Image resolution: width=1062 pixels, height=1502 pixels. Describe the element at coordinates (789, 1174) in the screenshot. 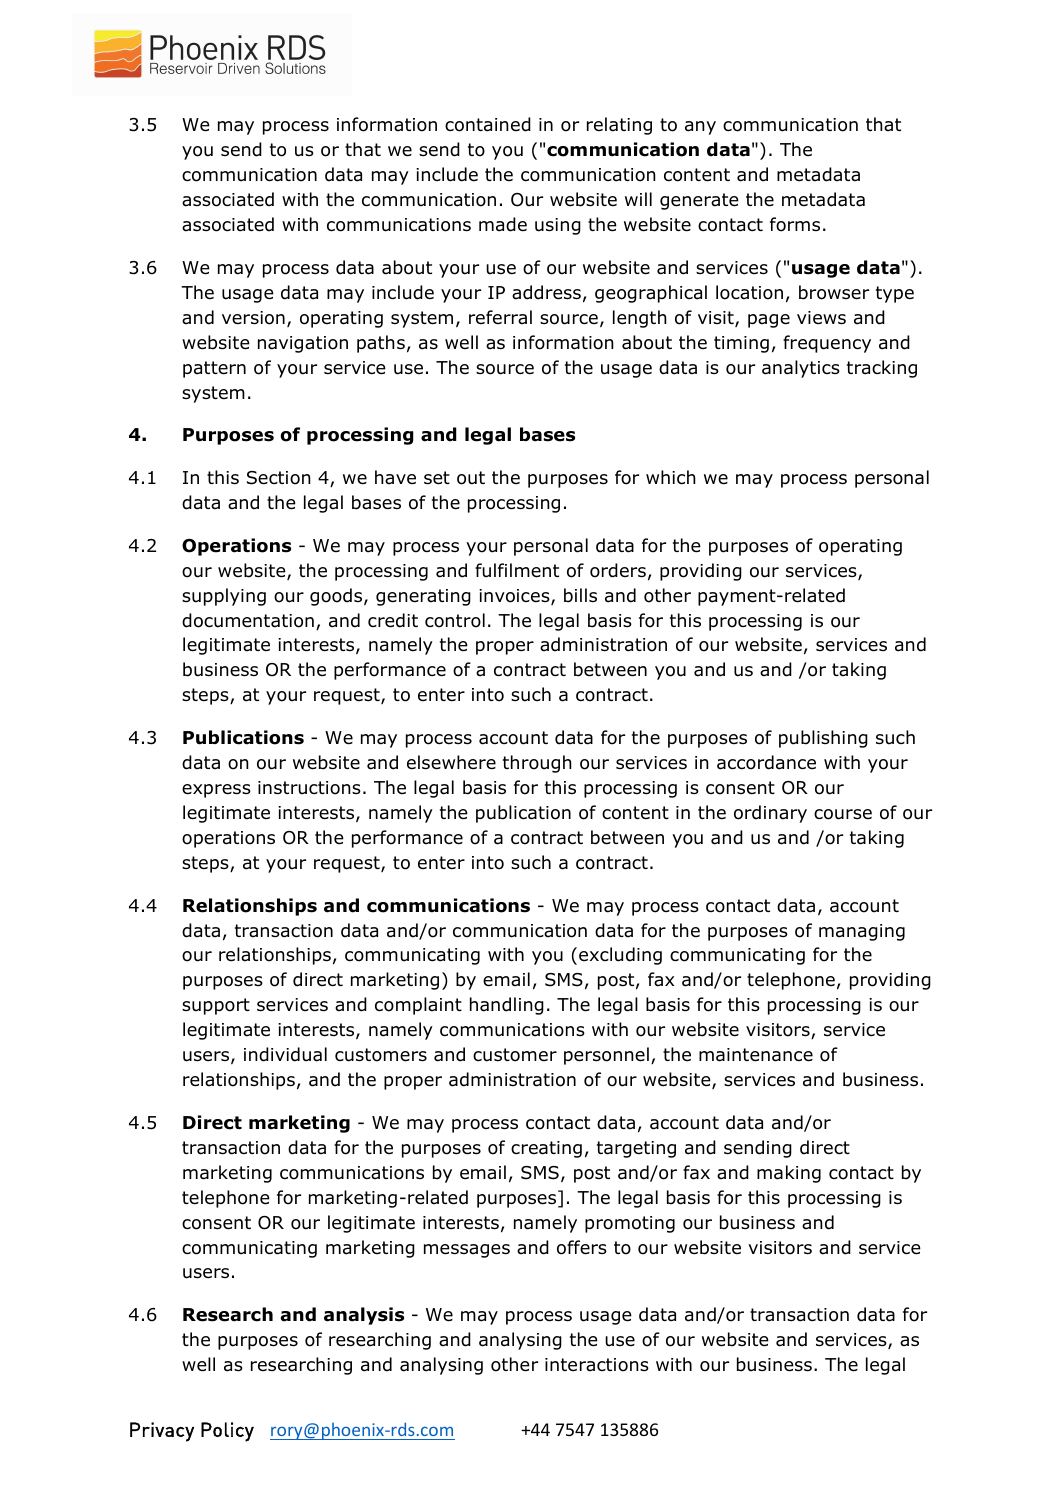

I see `making` at that location.
